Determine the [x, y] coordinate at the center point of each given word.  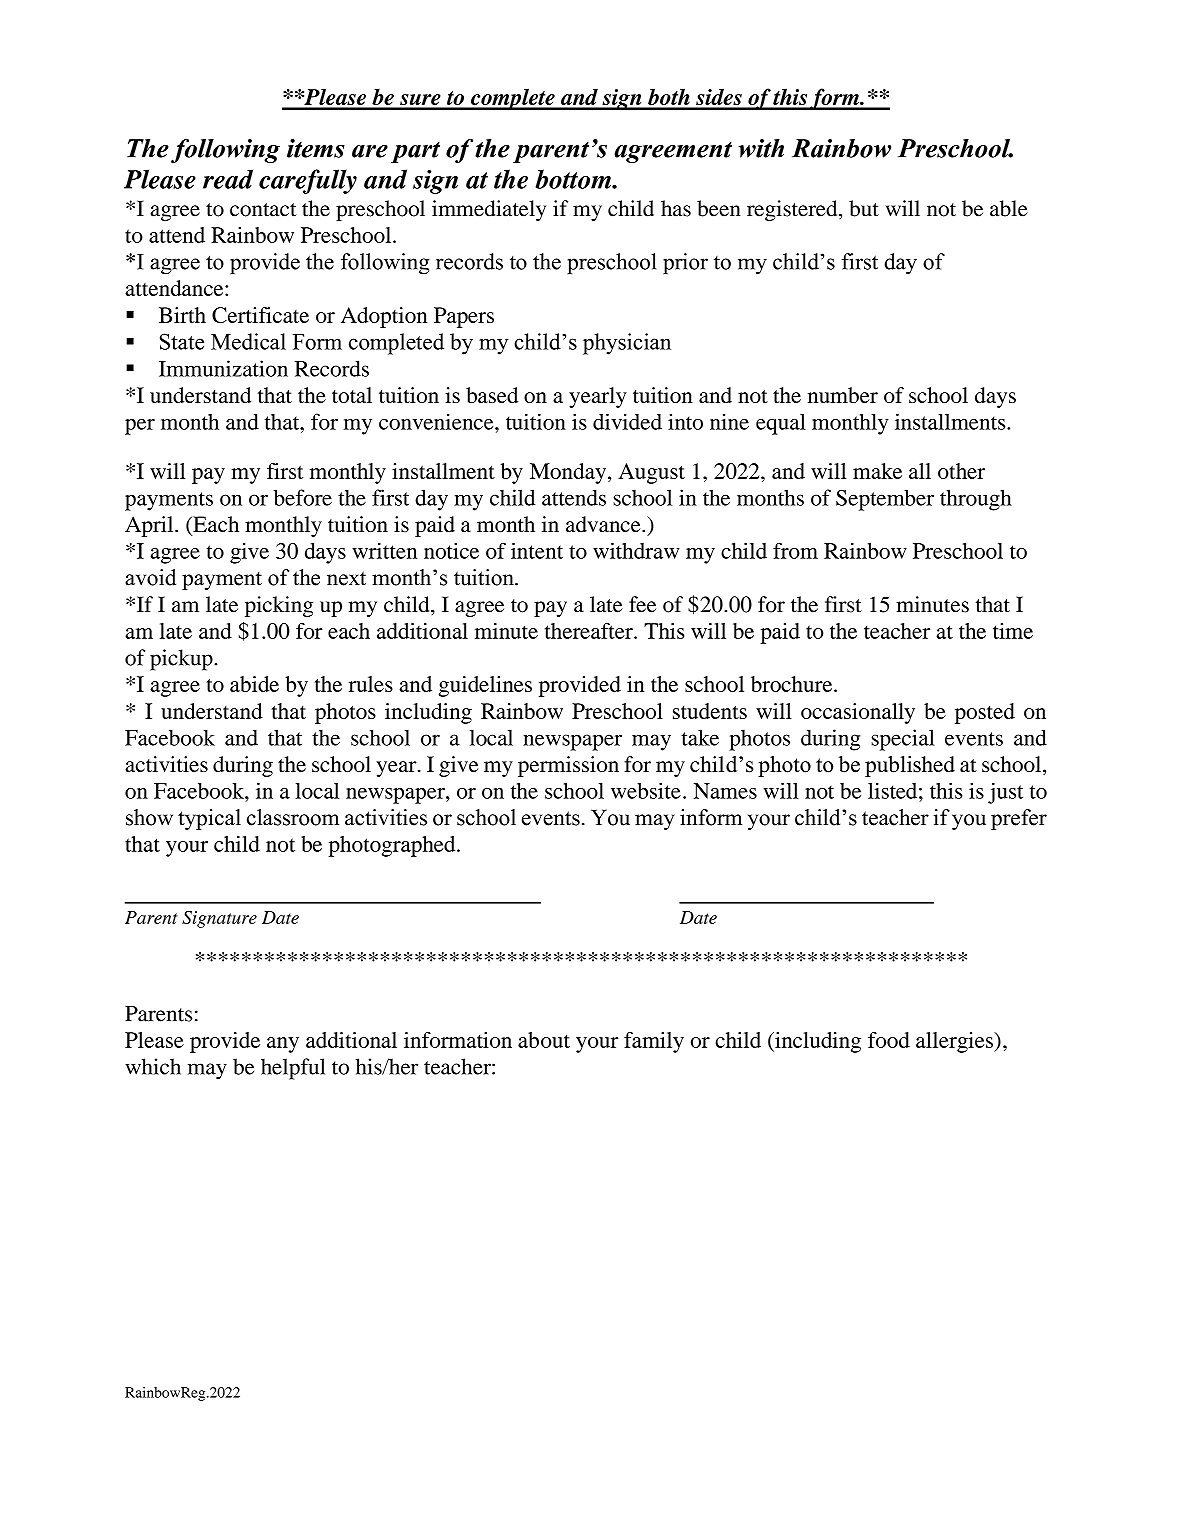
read [228, 179]
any [283, 1045]
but [864, 208]
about [544, 1040]
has [676, 208]
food [889, 1040]
